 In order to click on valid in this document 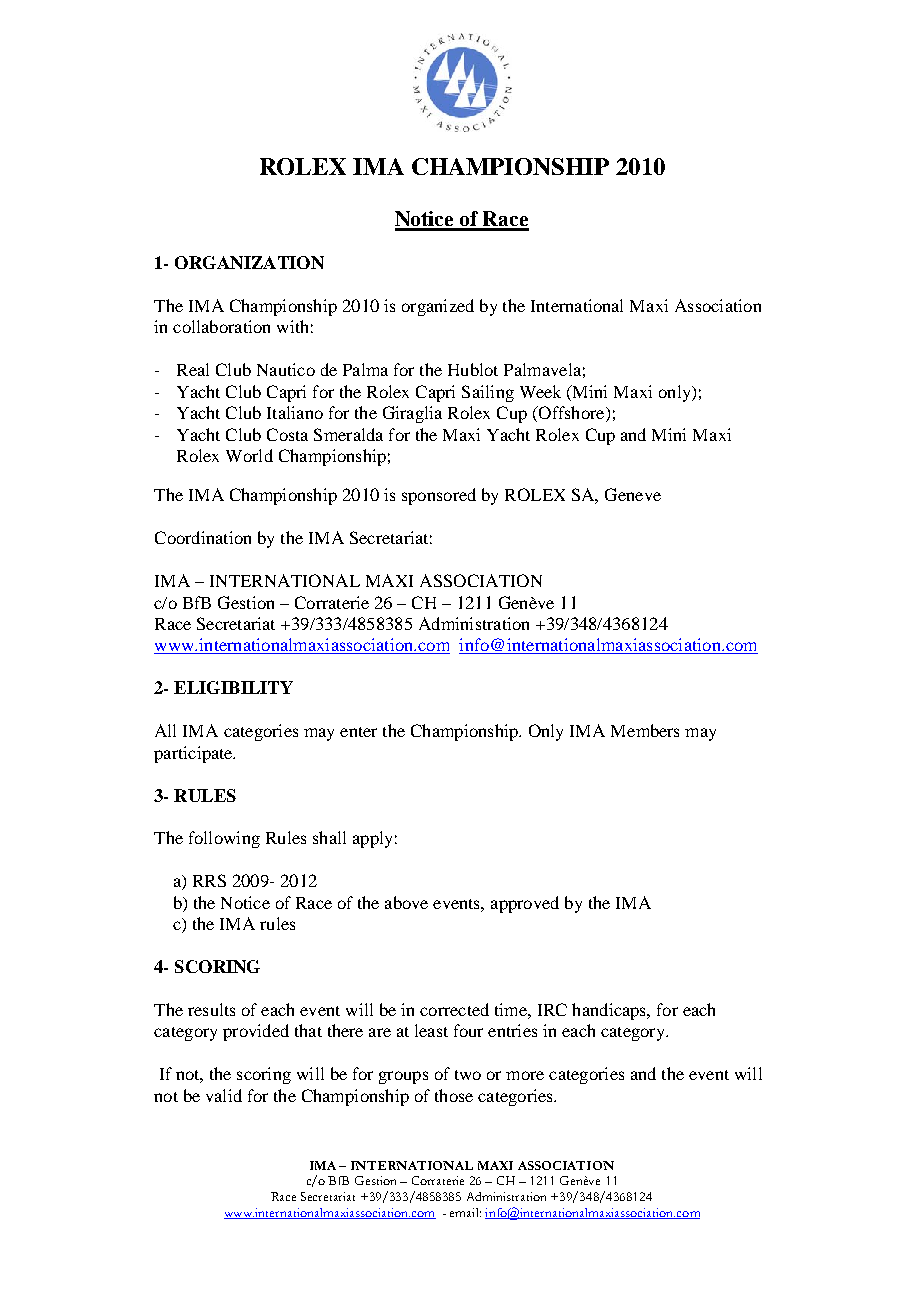, I will do `click(224, 1095)`.
